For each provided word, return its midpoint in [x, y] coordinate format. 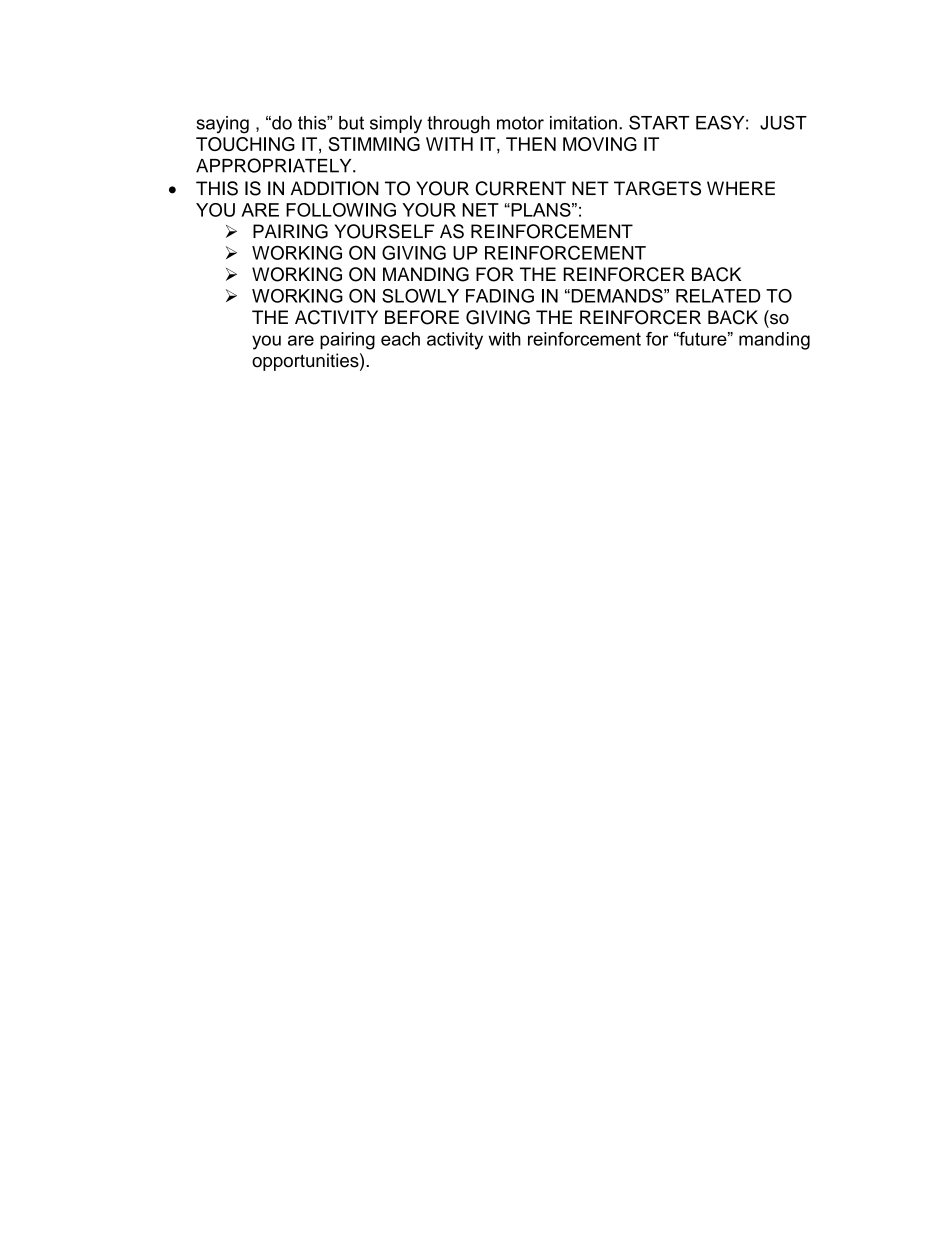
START [659, 122]
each [400, 339]
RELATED [718, 296]
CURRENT [520, 188]
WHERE [741, 188]
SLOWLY [420, 296]
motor [520, 123]
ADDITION [335, 188]
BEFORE [422, 317]
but [351, 123]
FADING [500, 296]
